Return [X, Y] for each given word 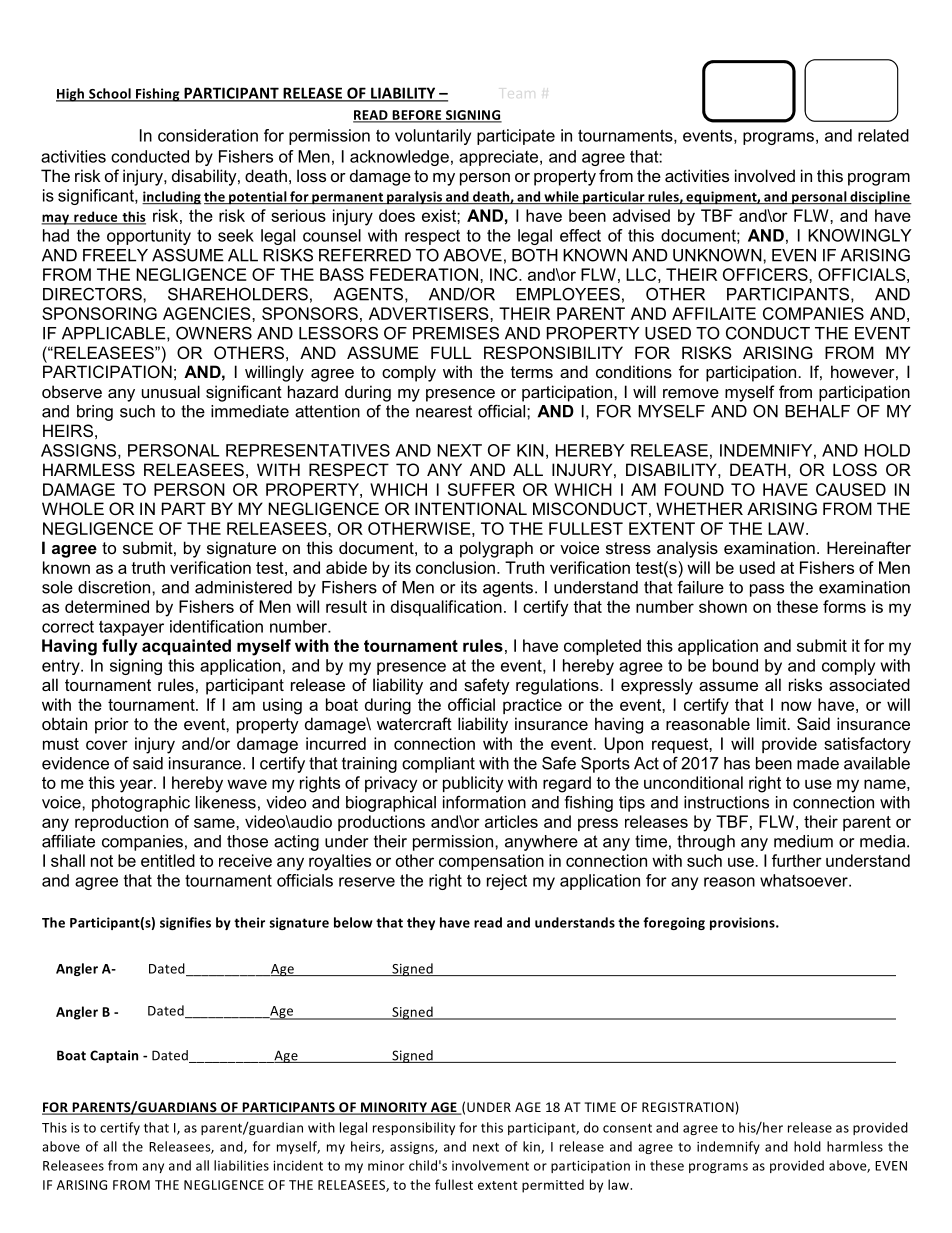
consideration [208, 135]
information [484, 802]
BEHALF [817, 411]
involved [765, 175]
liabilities [241, 1165]
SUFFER [481, 489]
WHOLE [73, 508]
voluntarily [433, 137]
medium [803, 841]
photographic [141, 804]
